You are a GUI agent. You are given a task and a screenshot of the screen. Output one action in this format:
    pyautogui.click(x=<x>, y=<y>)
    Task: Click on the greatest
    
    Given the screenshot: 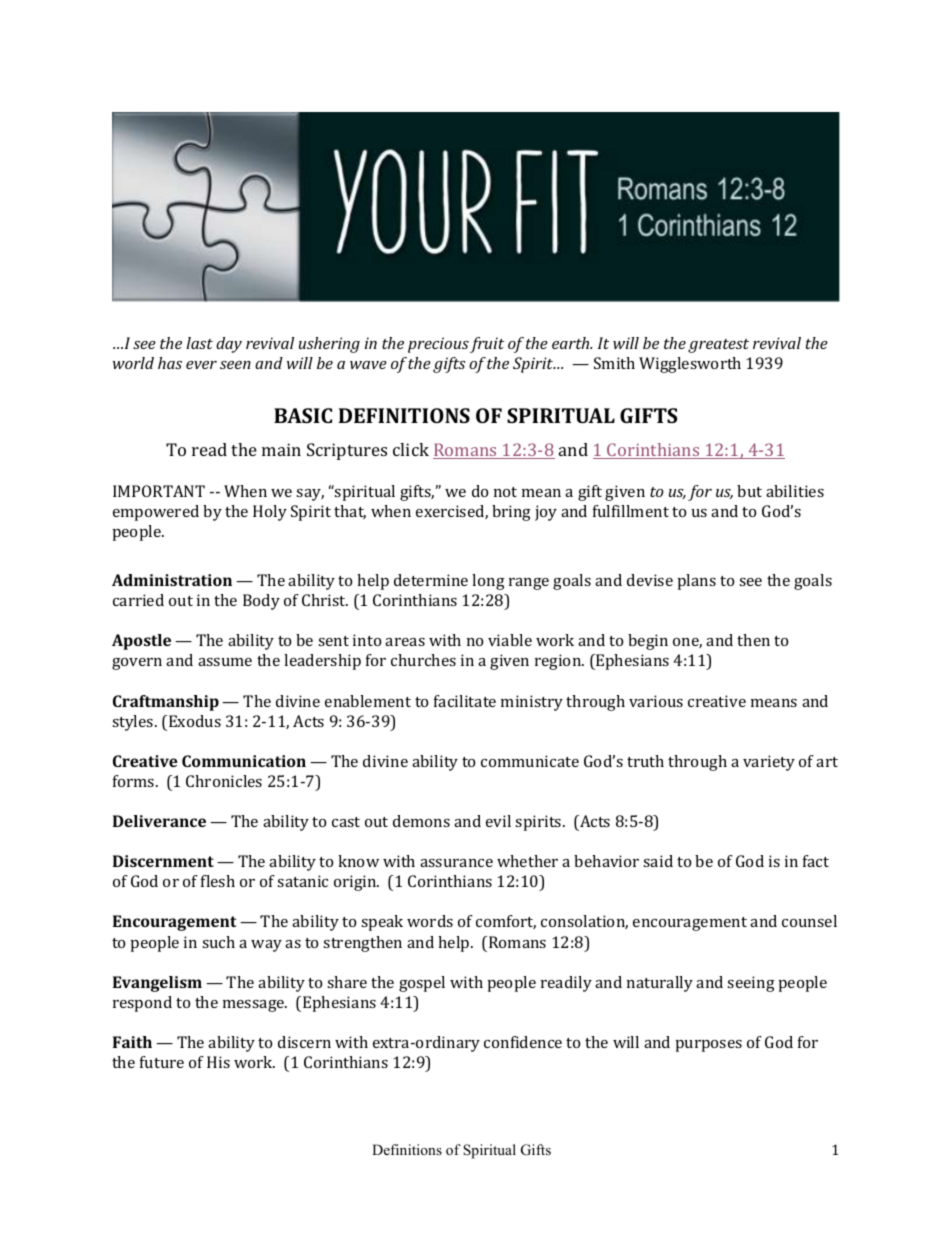 What is the action you would take?
    pyautogui.click(x=718, y=346)
